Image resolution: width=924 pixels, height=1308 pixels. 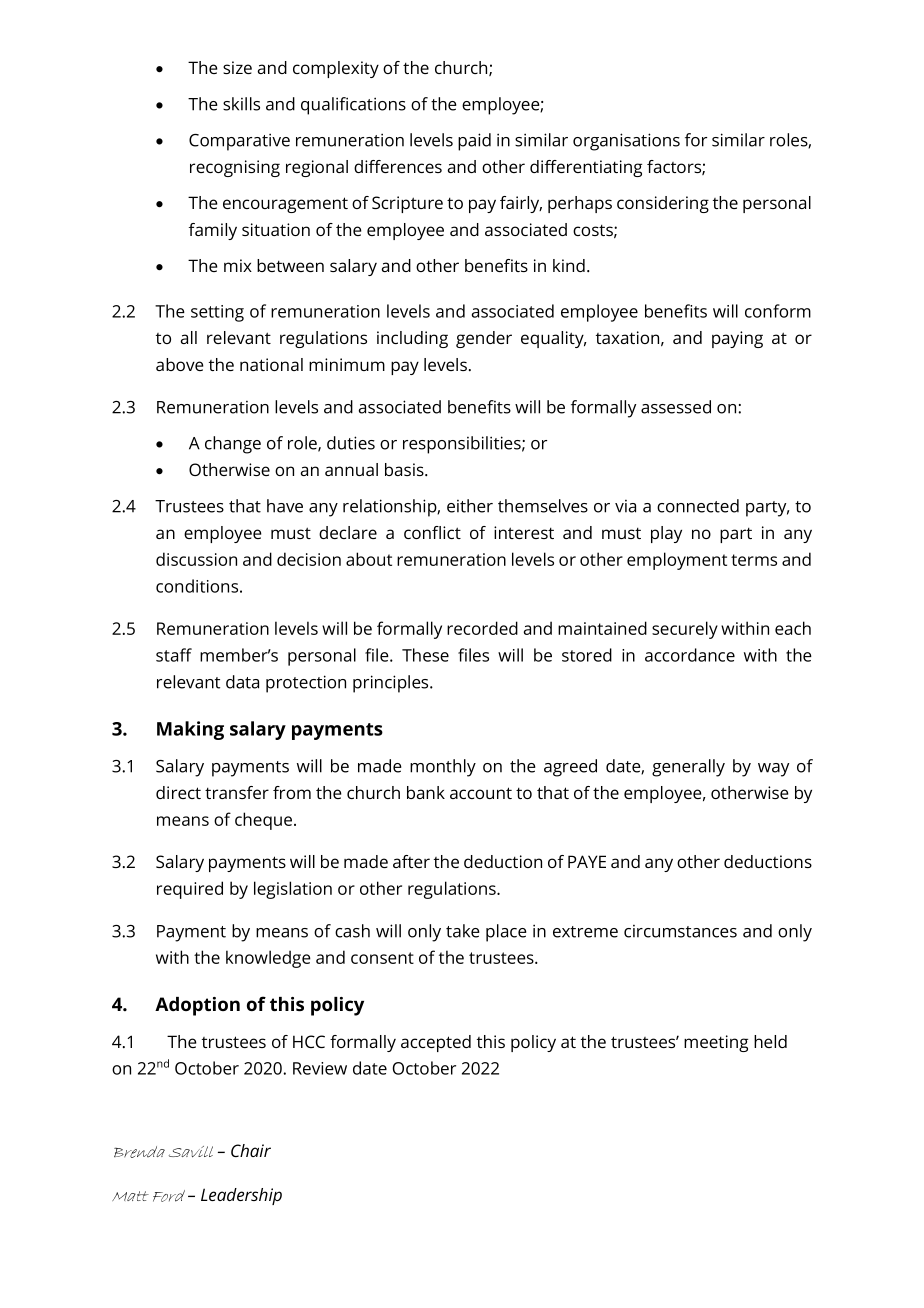 I want to click on accepted, so click(x=436, y=1043).
